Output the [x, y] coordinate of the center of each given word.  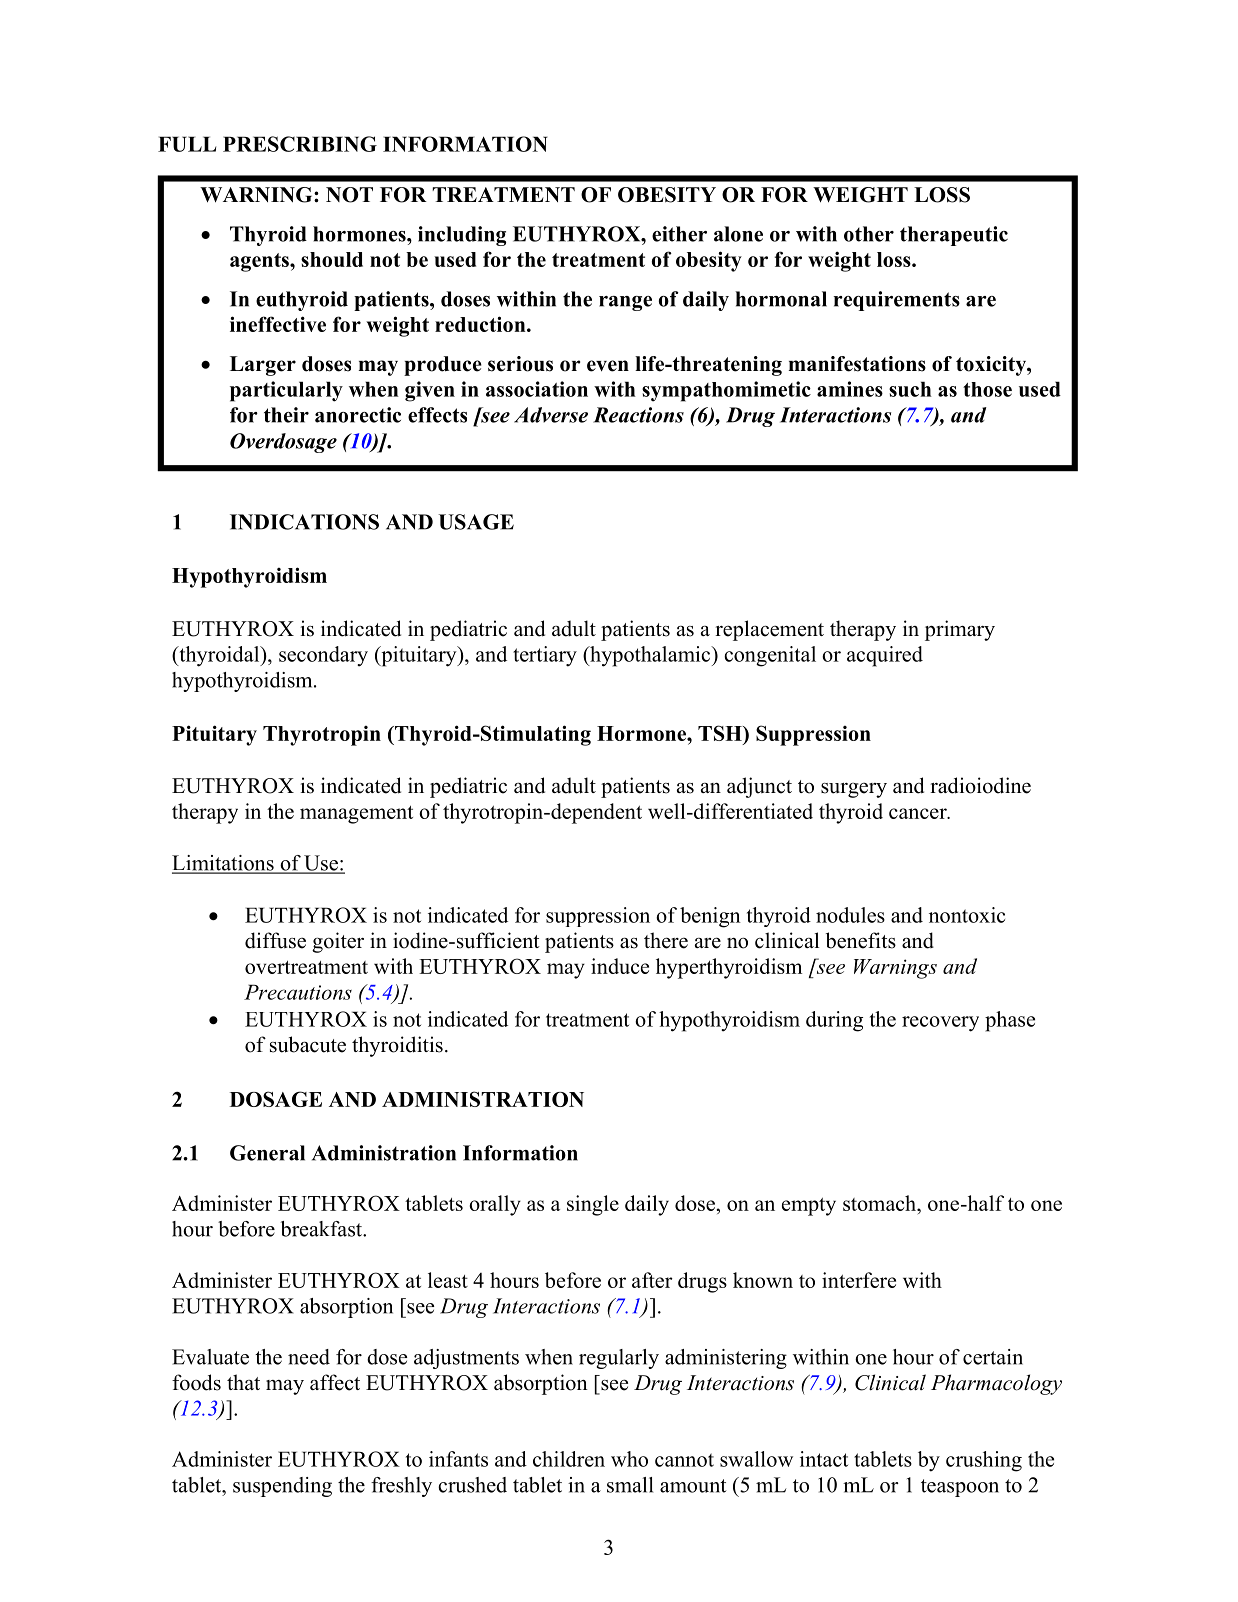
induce [620, 966]
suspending [282, 1487]
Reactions [638, 415]
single [593, 1205]
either [679, 234]
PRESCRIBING [300, 144]
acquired [885, 656]
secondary [323, 656]
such [910, 389]
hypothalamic [650, 656]
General [267, 1153]
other [869, 234]
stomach [880, 1203]
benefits [861, 940]
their [286, 415]
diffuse [275, 940]
